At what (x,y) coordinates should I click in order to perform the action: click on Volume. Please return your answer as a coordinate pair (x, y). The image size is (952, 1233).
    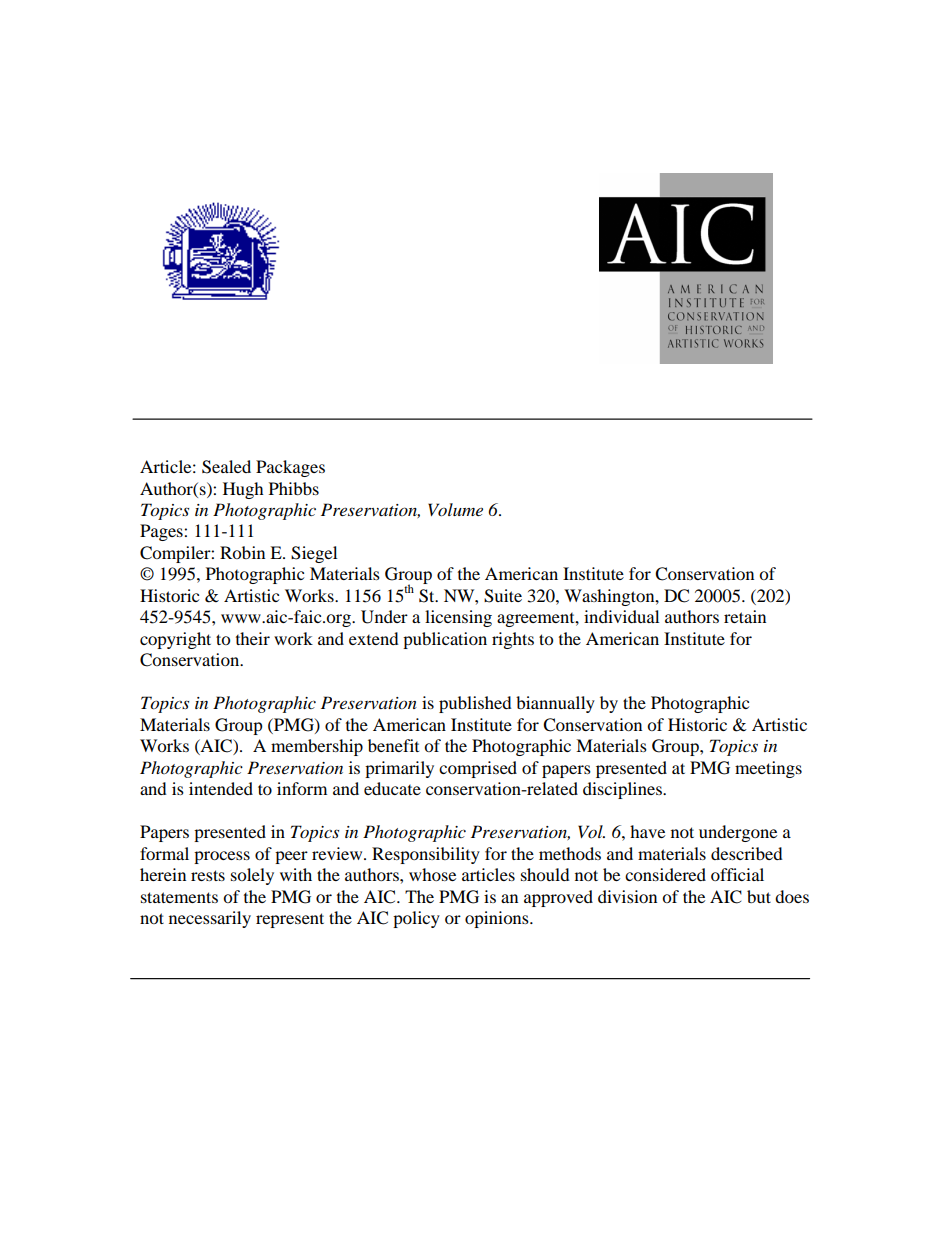
    Looking at the image, I should click on (455, 509).
